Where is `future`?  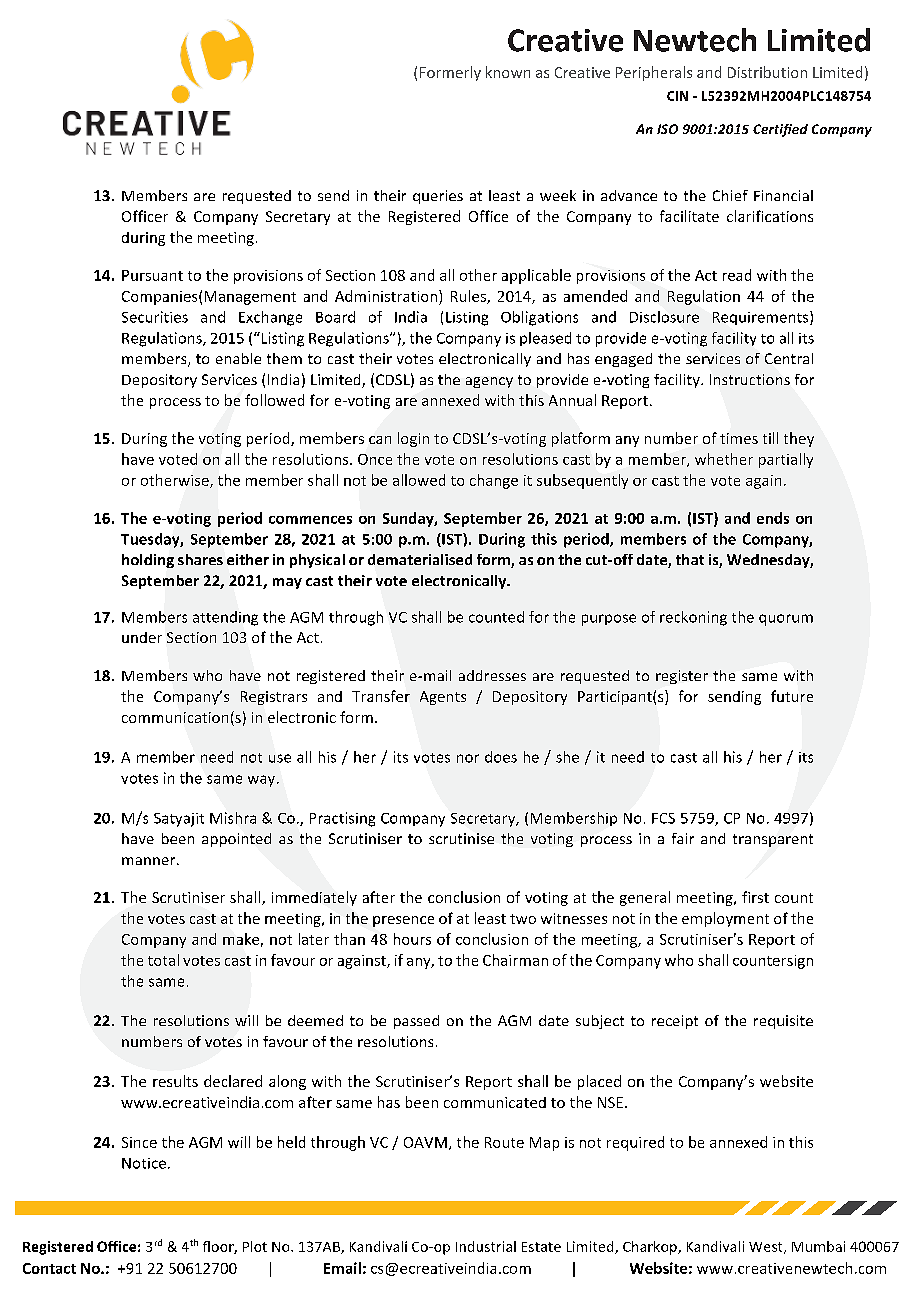 future is located at coordinates (792, 696).
